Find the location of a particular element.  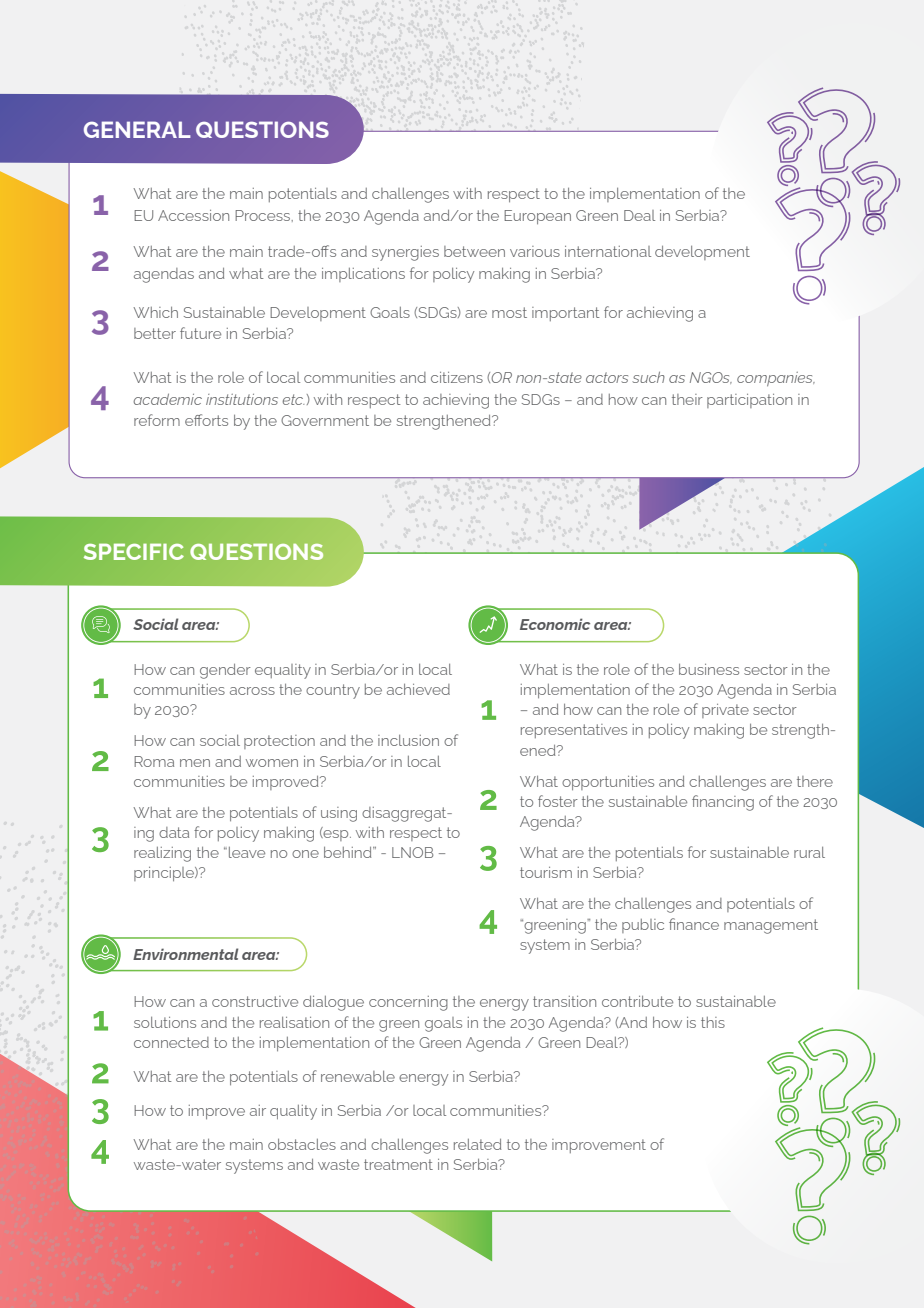

business is located at coordinates (709, 669).
